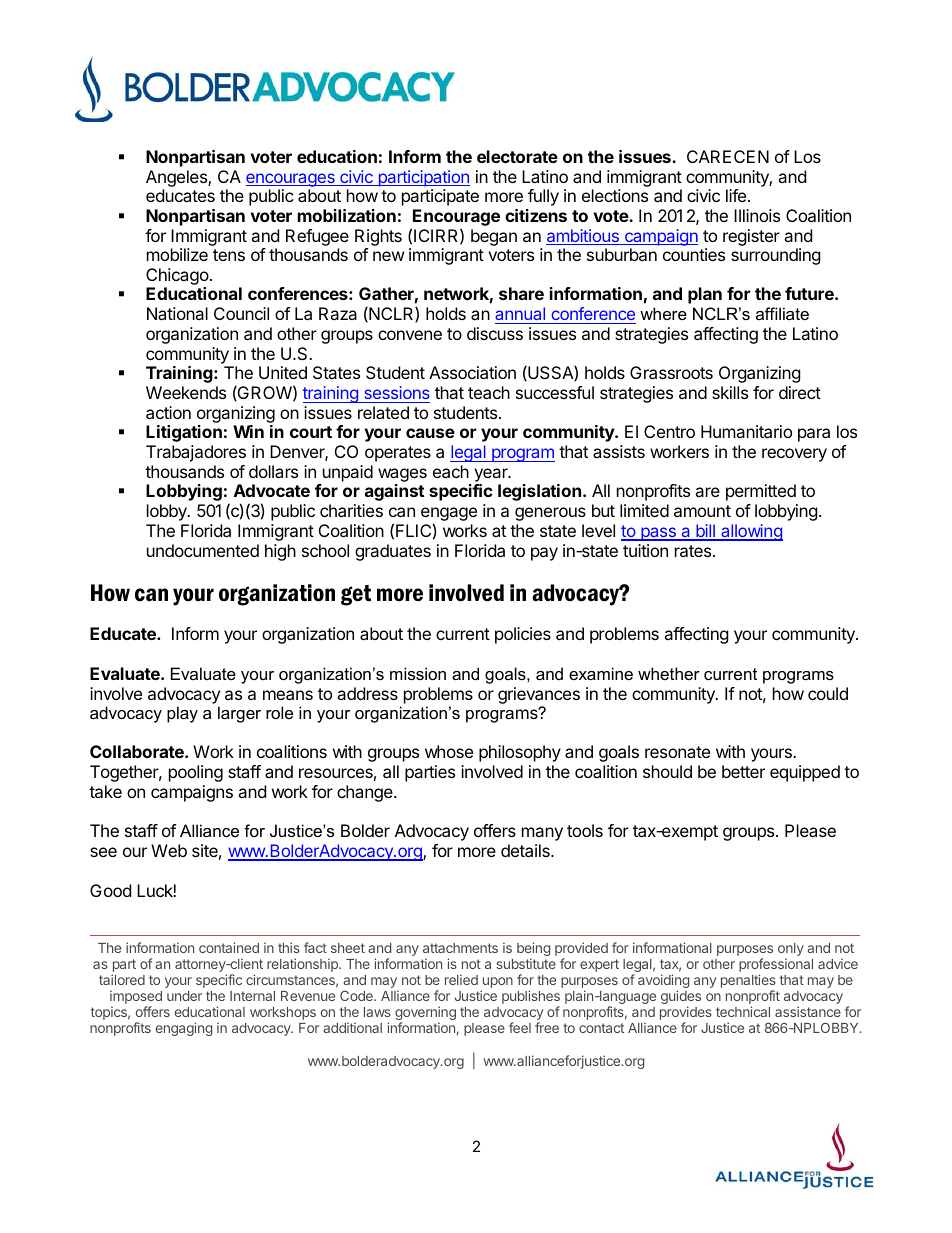 The width and height of the page is (952, 1233). I want to click on permitted, so click(761, 492).
